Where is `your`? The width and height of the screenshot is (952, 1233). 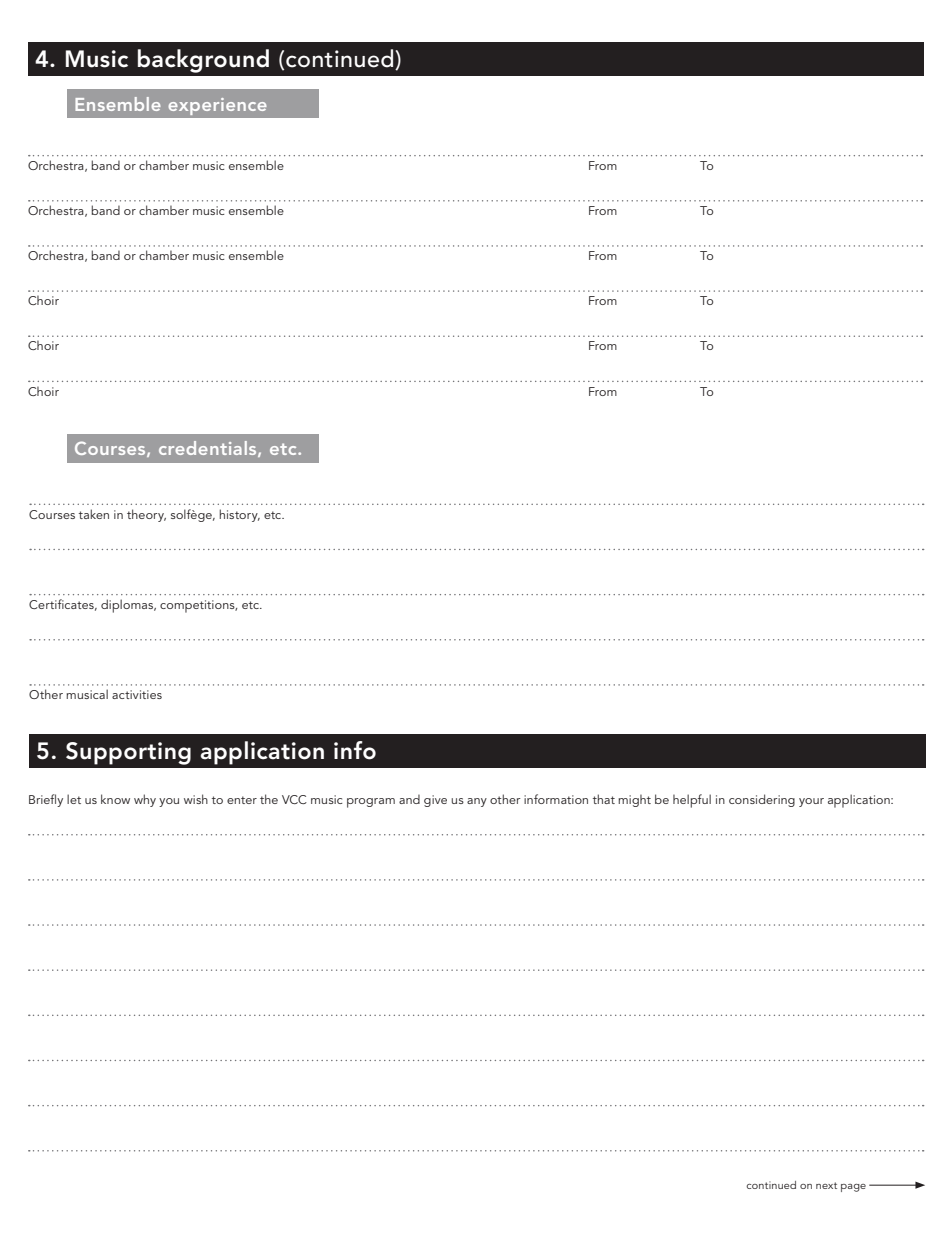
your is located at coordinates (811, 802).
